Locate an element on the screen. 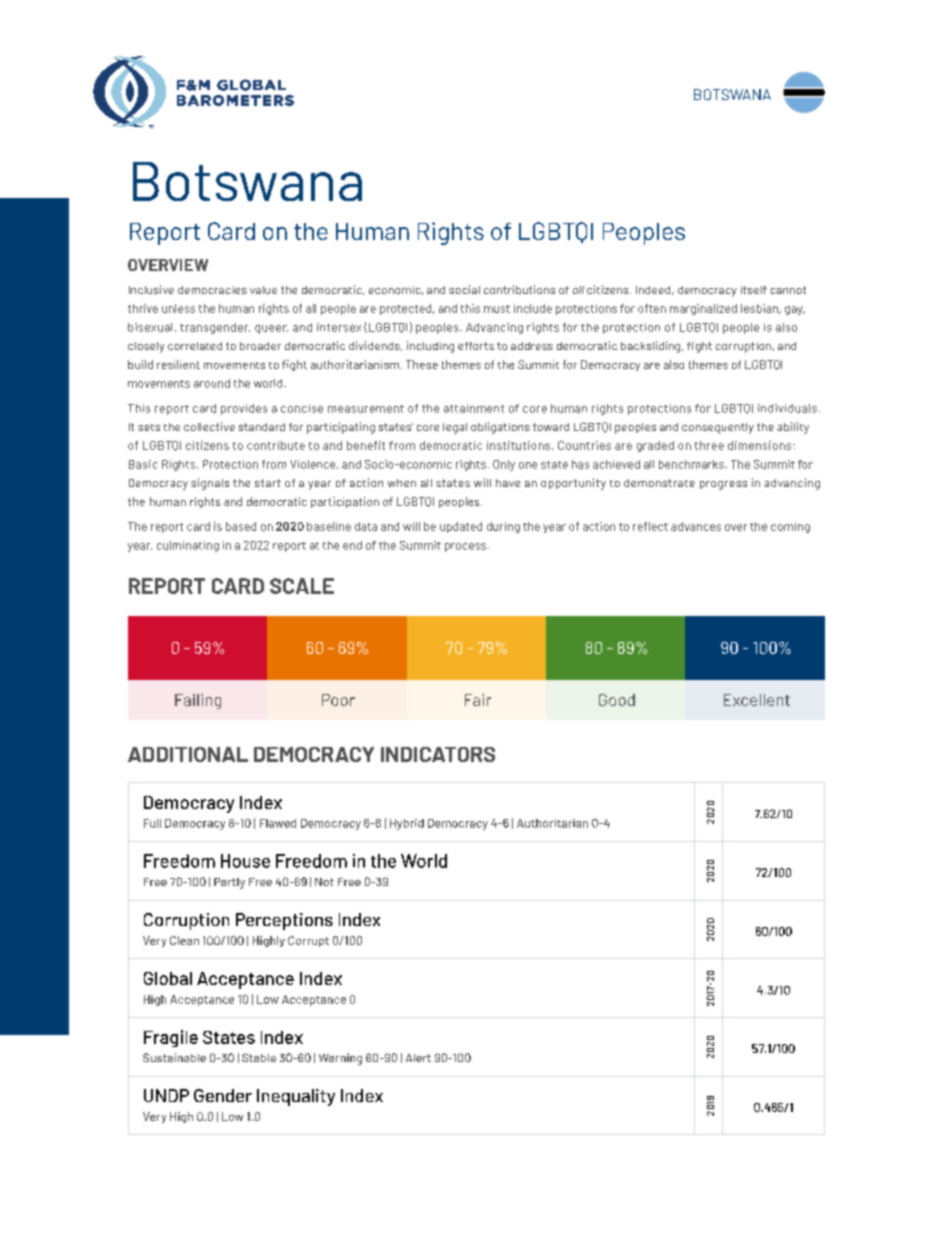 This screenshot has width=952, height=1233. Failing is located at coordinates (198, 701).
